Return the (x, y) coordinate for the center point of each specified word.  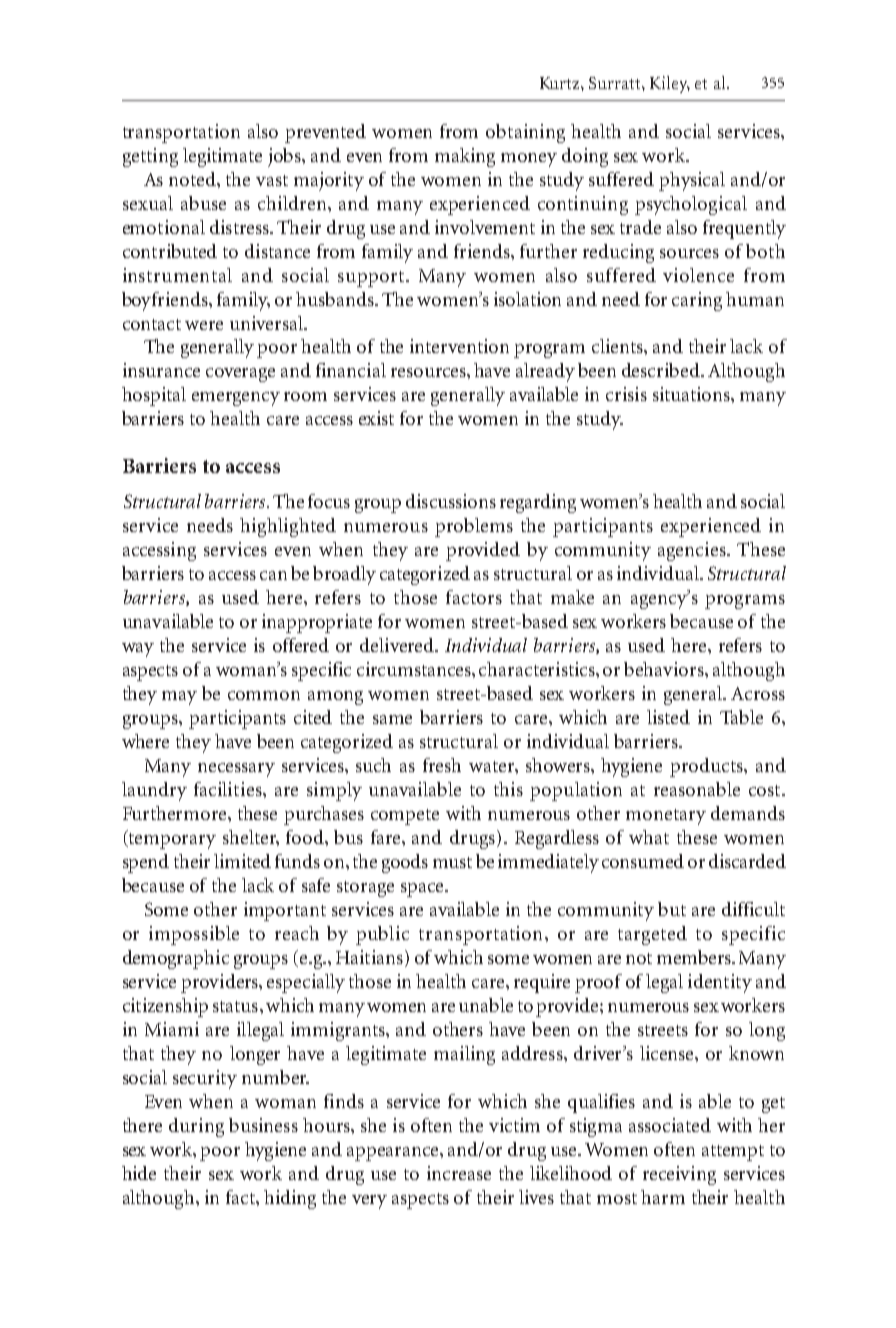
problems (474, 527)
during (196, 1127)
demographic (176, 959)
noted (193, 179)
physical (692, 181)
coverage (240, 375)
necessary (236, 770)
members (695, 957)
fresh (442, 765)
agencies (693, 551)
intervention (459, 346)
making (465, 157)
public (382, 935)
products (707, 767)
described (662, 370)
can (273, 575)
